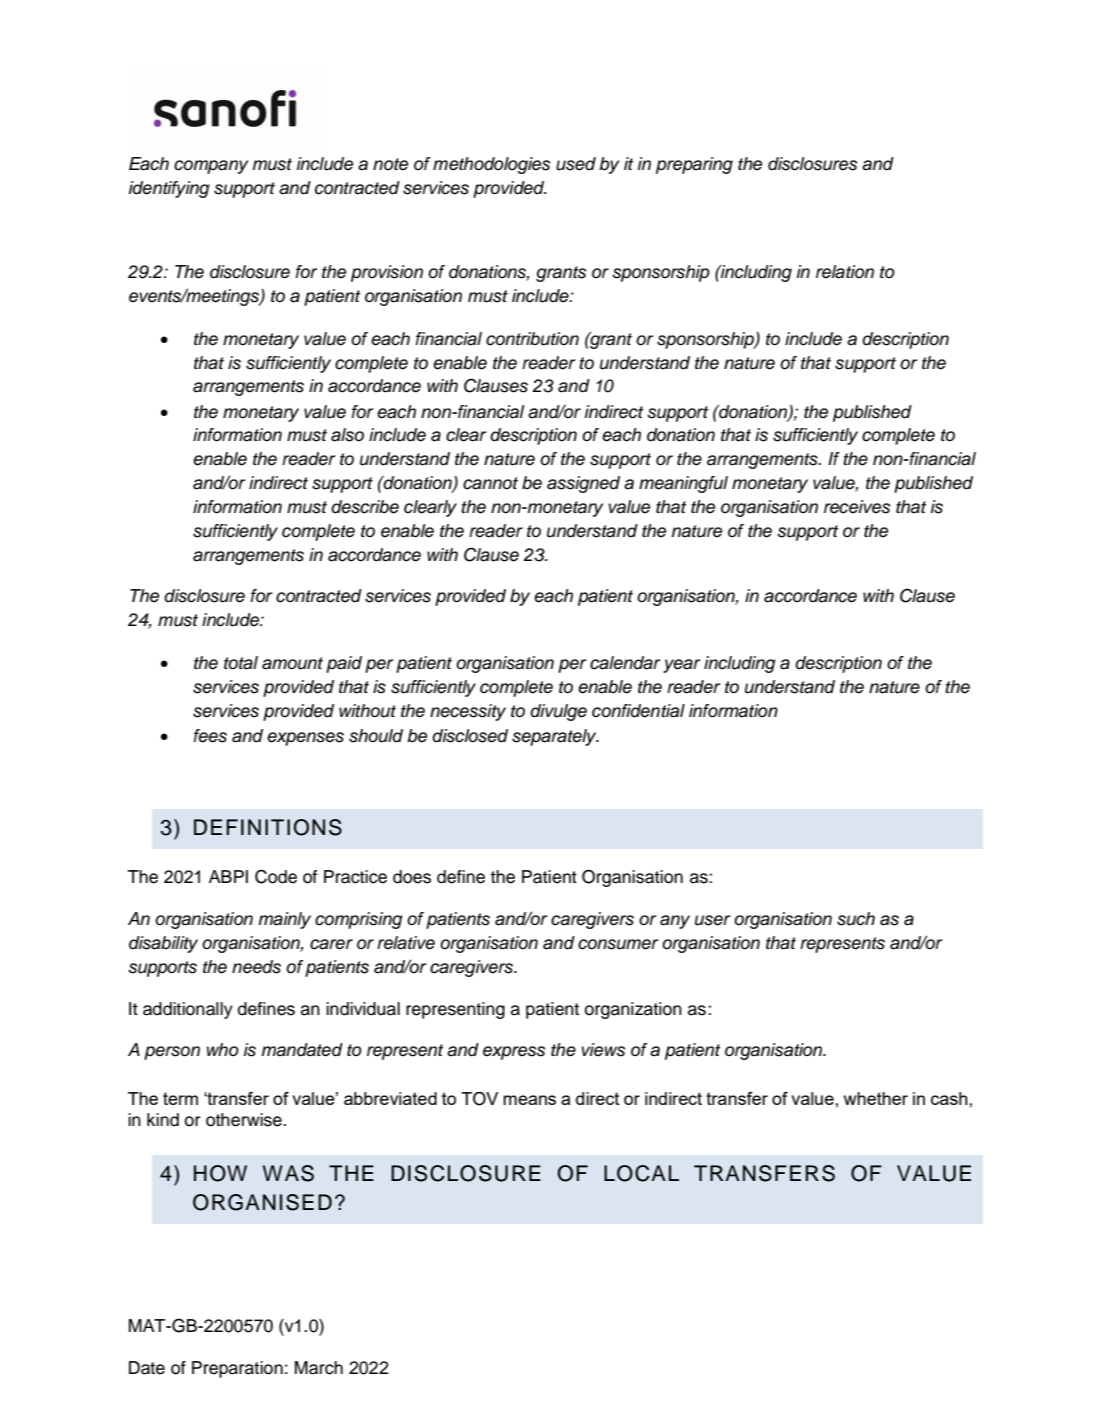  Describe the element at coordinates (305, 739) in the screenshot. I see `expenses` at that location.
